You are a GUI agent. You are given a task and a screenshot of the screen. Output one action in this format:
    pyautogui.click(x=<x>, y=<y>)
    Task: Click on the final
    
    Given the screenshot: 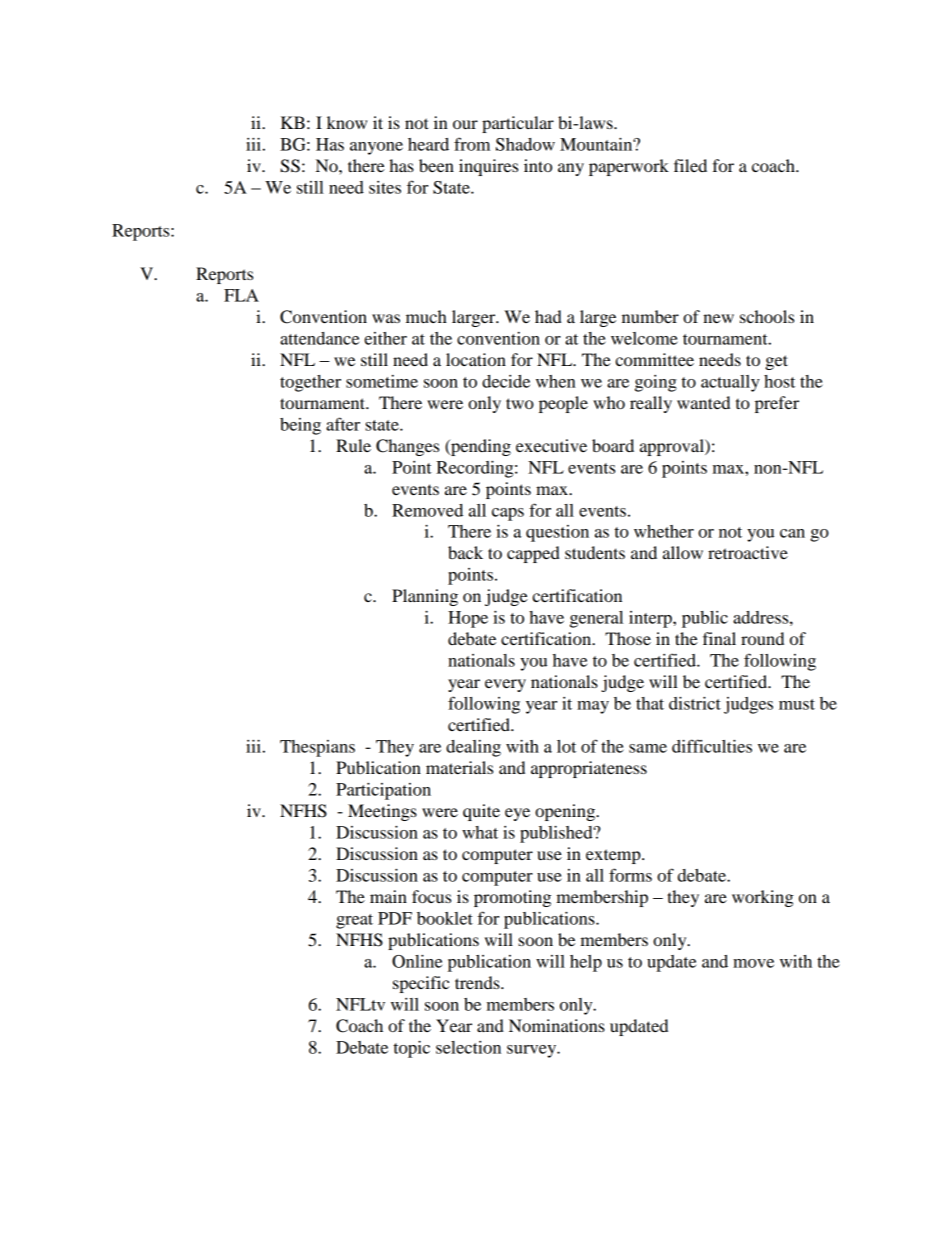 What is the action you would take?
    pyautogui.click(x=719, y=638)
